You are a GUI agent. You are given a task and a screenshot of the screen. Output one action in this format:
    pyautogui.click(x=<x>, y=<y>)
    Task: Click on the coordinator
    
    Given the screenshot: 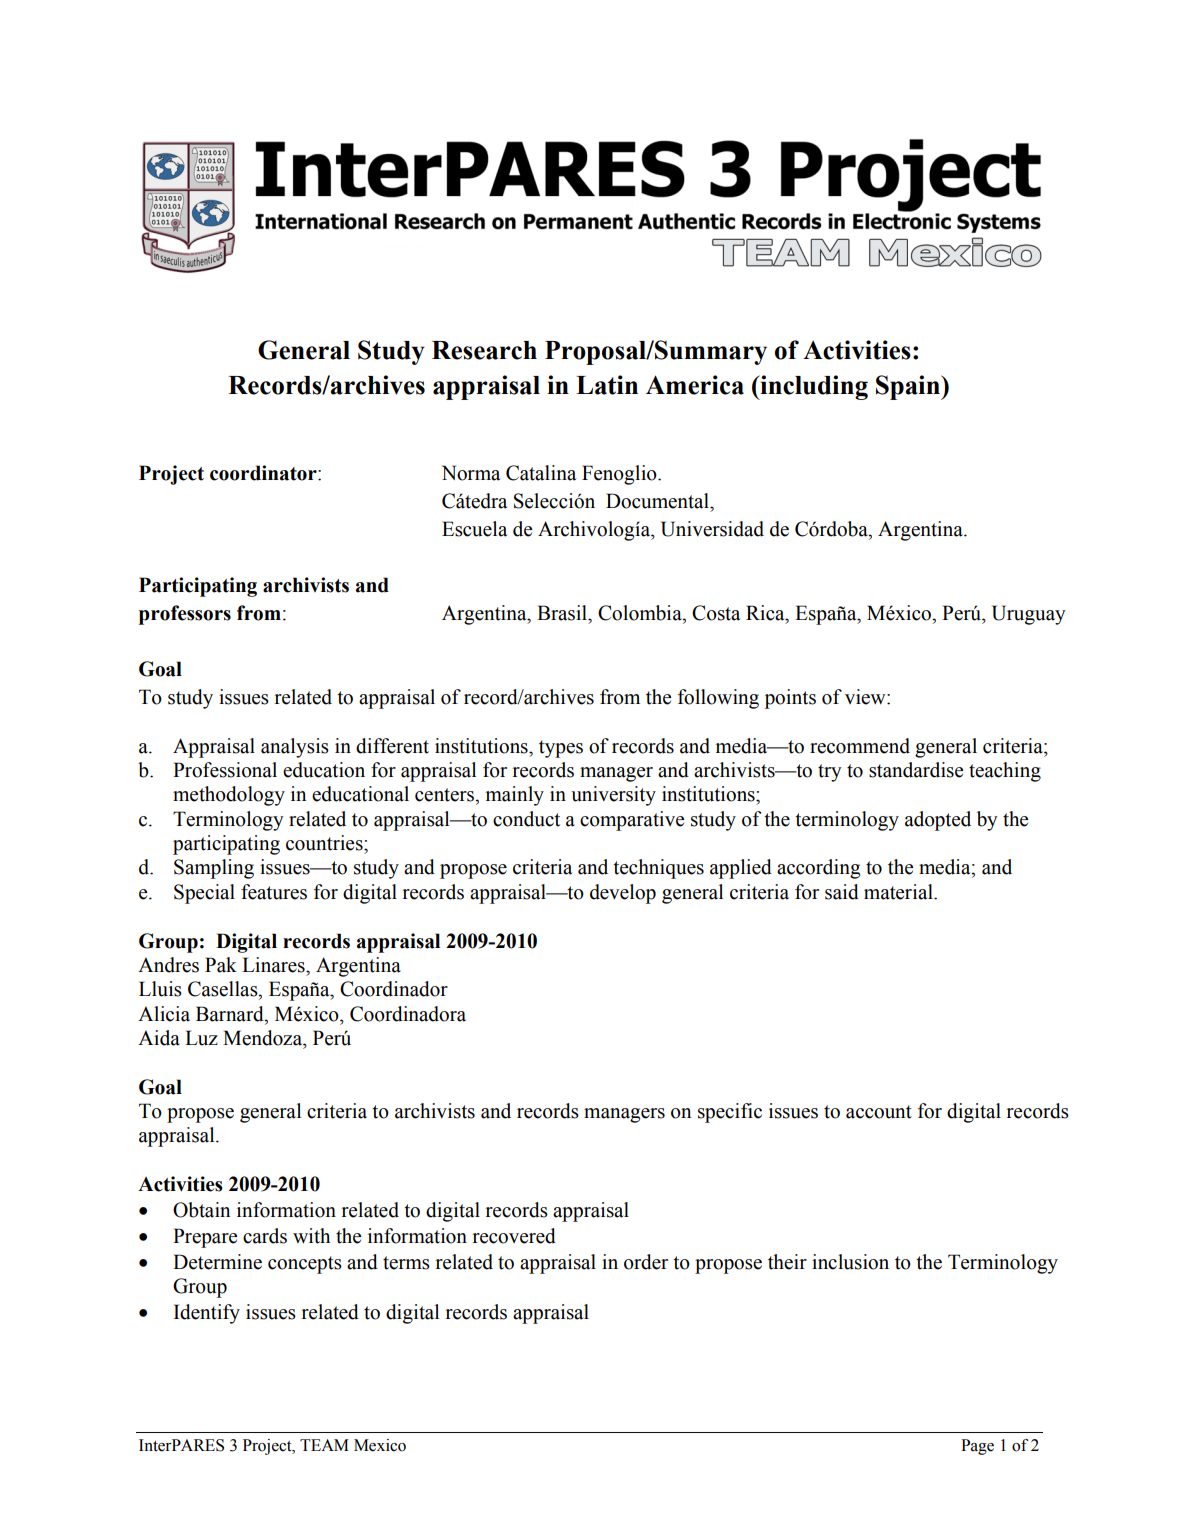 What is the action you would take?
    pyautogui.click(x=264, y=473)
